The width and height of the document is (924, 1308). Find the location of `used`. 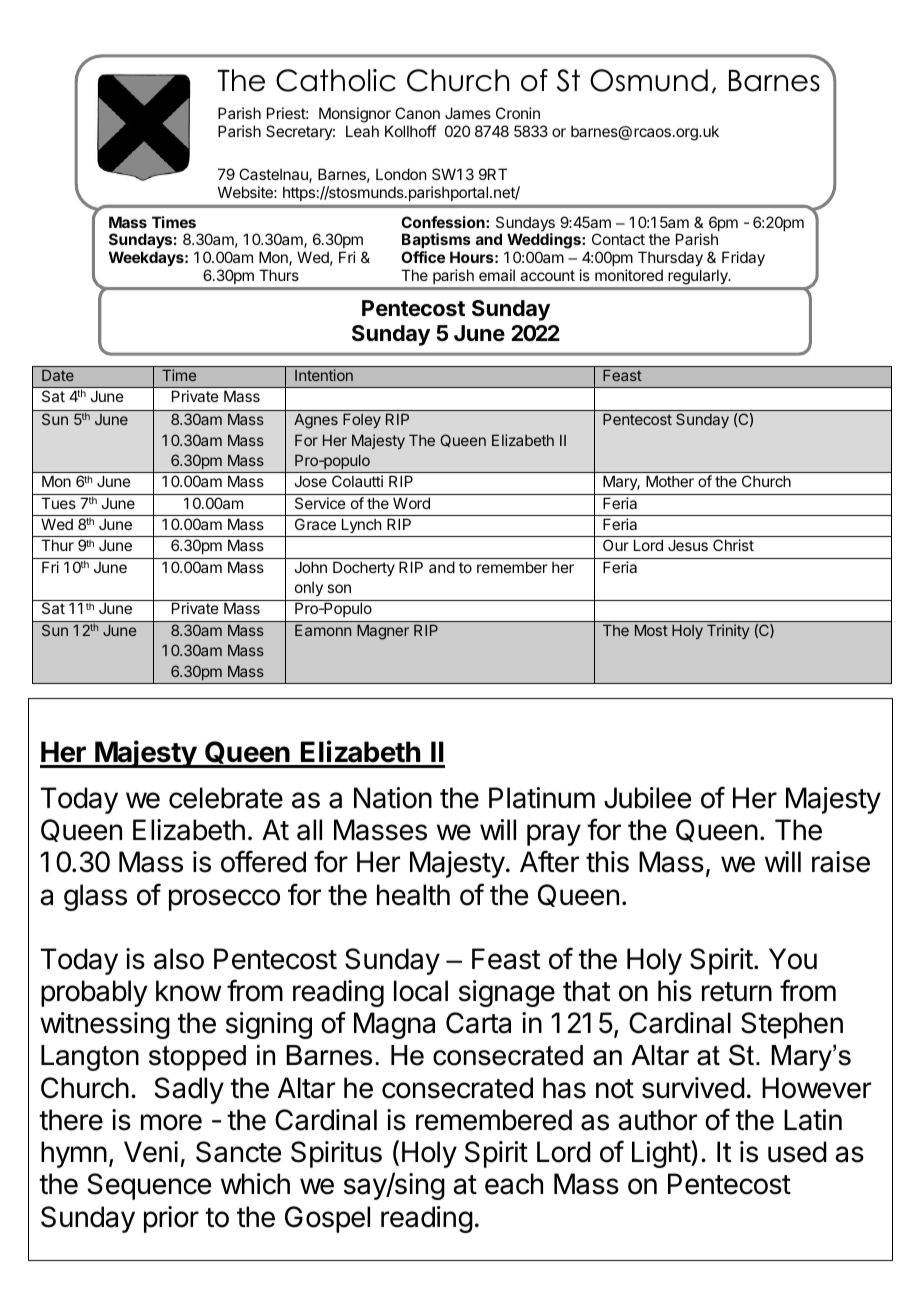

used is located at coordinates (797, 1152).
